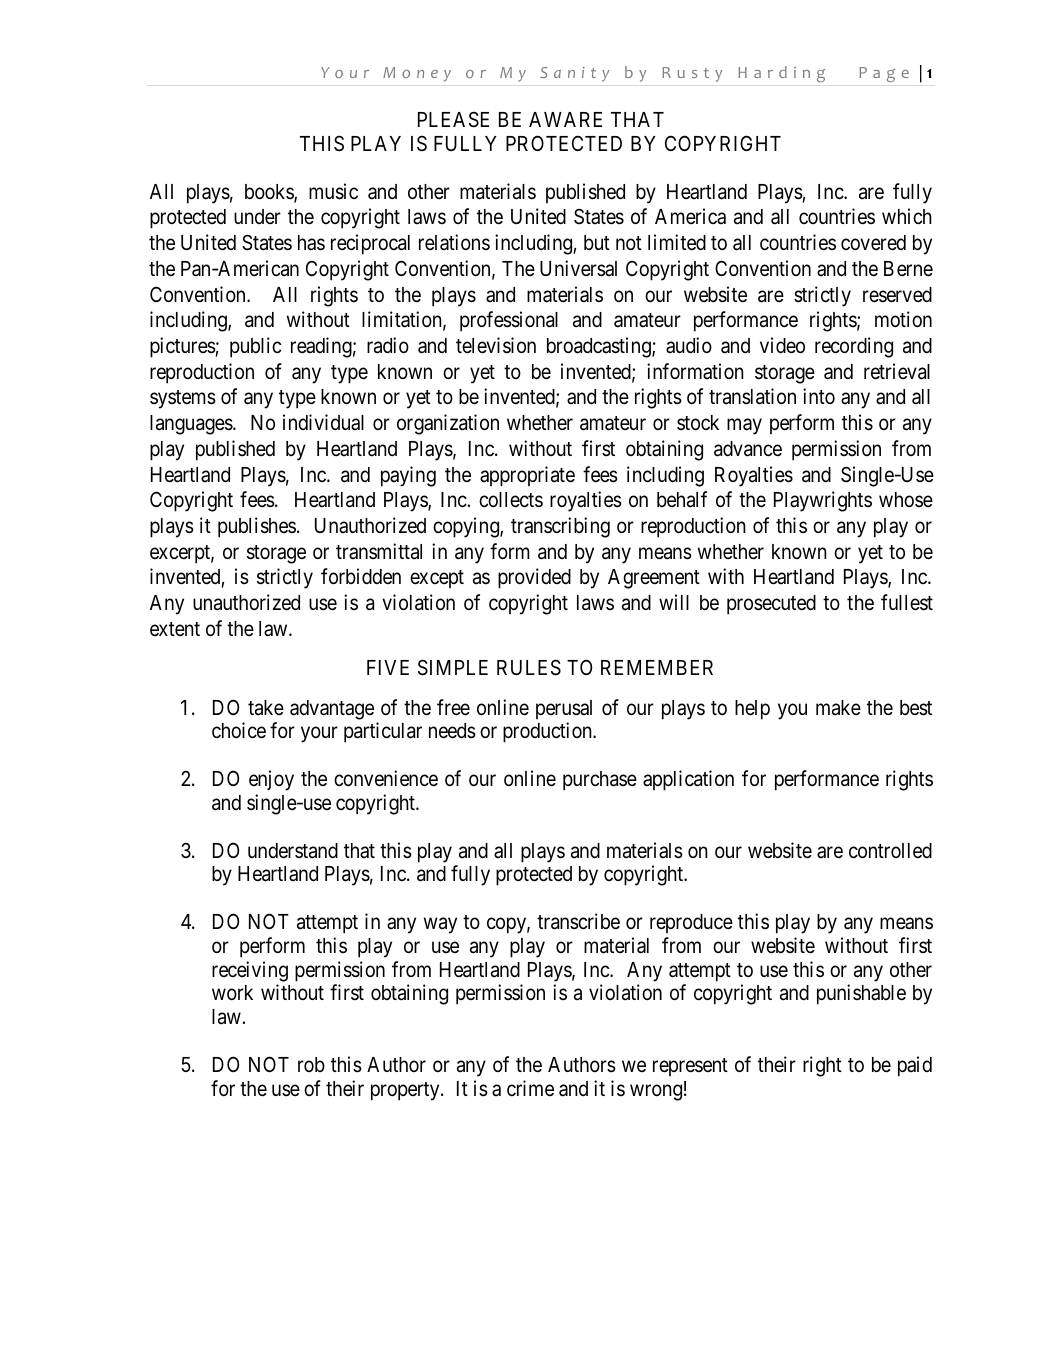 The width and height of the screenshot is (1057, 1367). What do you see at coordinates (270, 193) in the screenshot?
I see `books` at bounding box center [270, 193].
